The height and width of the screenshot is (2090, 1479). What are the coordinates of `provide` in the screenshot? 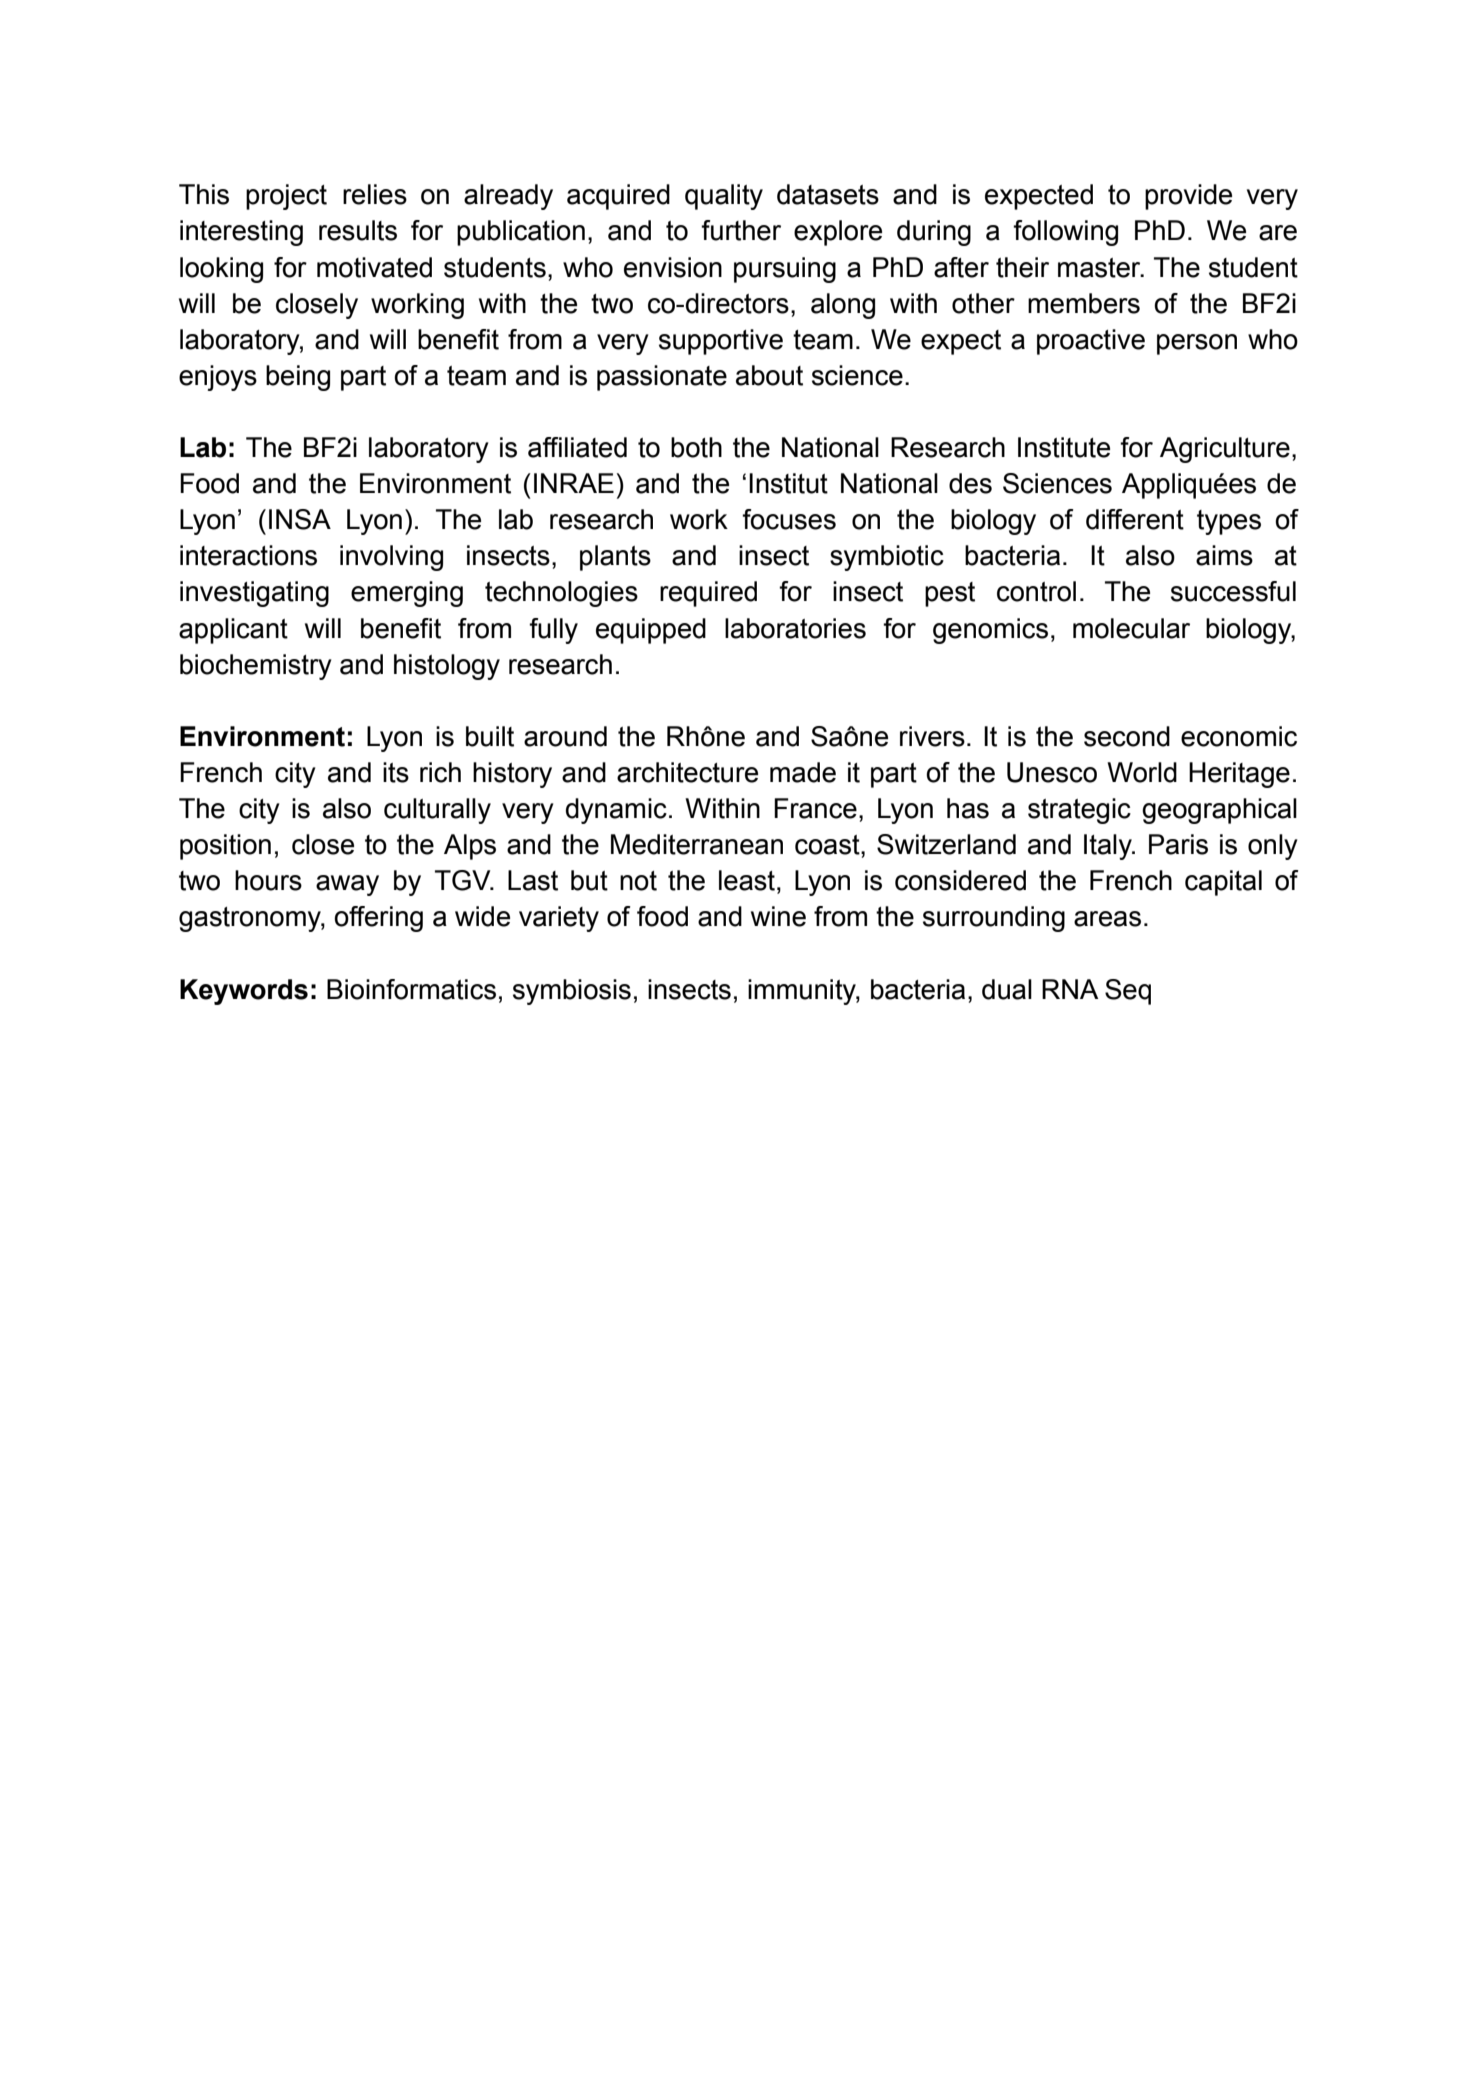 It's located at (1188, 197).
